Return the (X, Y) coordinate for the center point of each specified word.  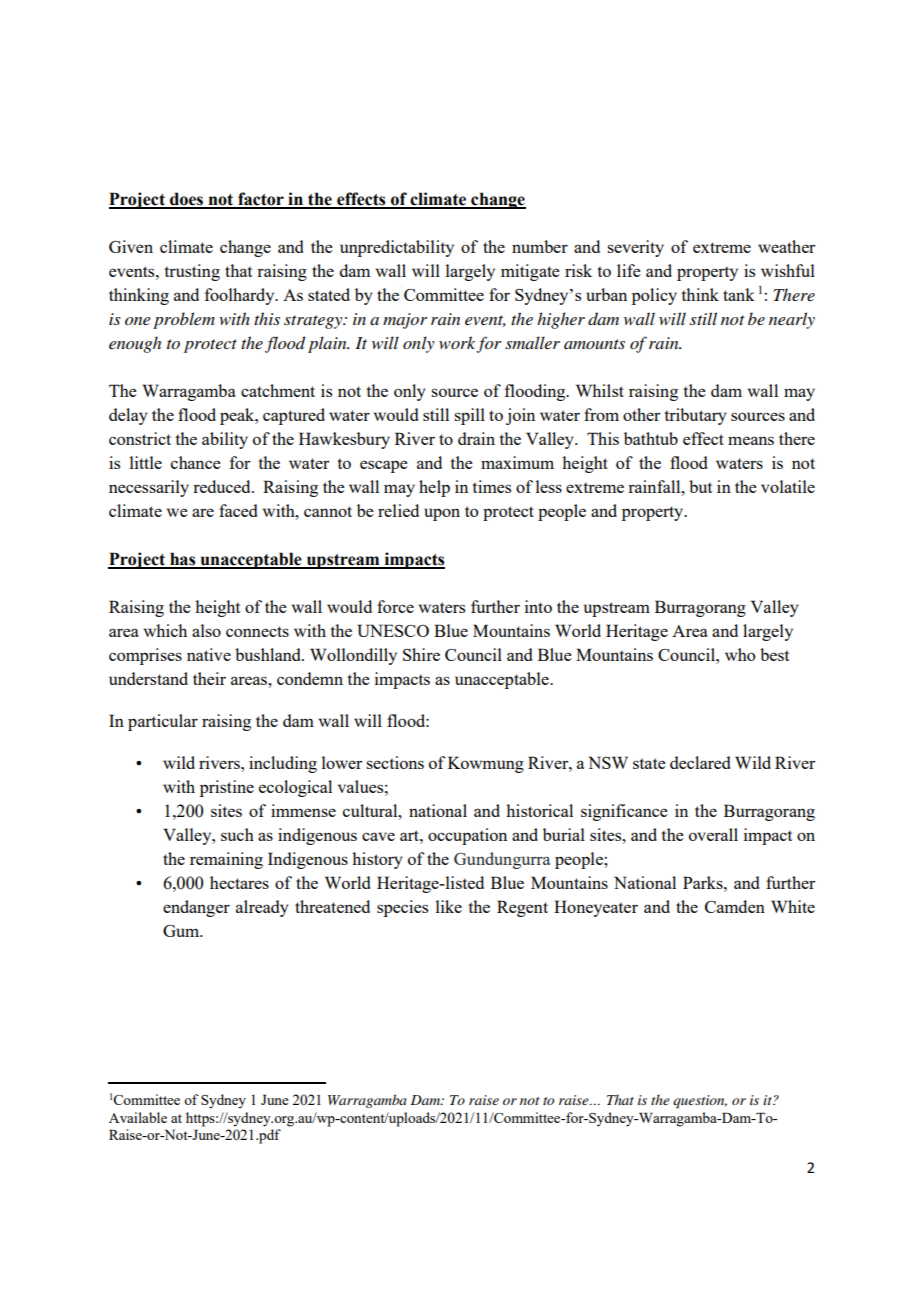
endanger (196, 908)
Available (138, 1117)
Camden (735, 906)
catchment (278, 390)
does (186, 200)
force (395, 606)
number (540, 246)
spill (469, 416)
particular (163, 722)
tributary (695, 416)
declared (700, 762)
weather (786, 246)
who (740, 654)
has (183, 560)
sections (395, 762)
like (449, 906)
